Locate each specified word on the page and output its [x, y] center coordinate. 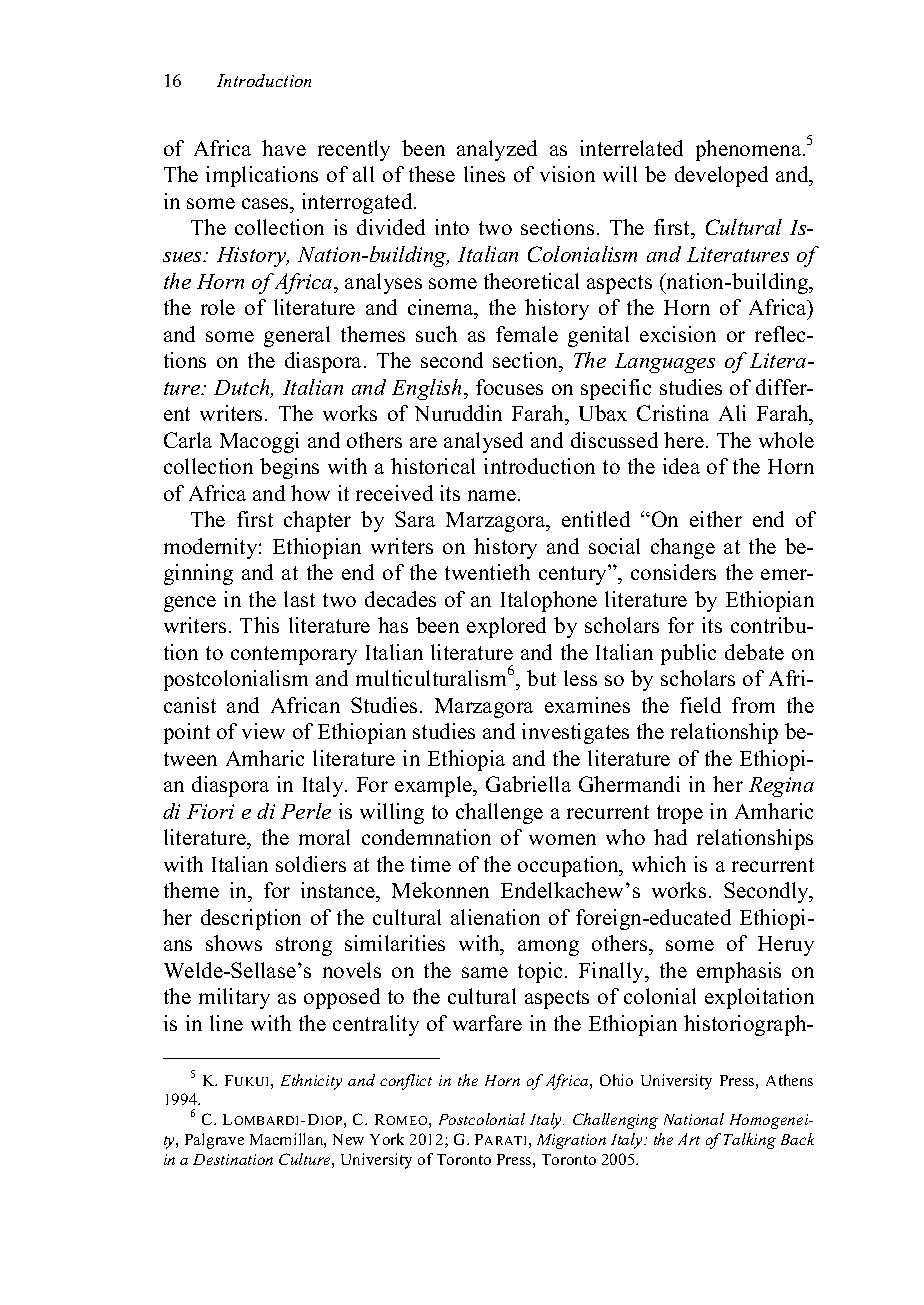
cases [267, 203]
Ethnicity [311, 1082]
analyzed [497, 150]
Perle [306, 811]
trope [680, 814]
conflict [406, 1082]
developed [721, 176]
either [716, 519]
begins [289, 468]
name [493, 495]
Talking [750, 1141]
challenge [499, 813]
